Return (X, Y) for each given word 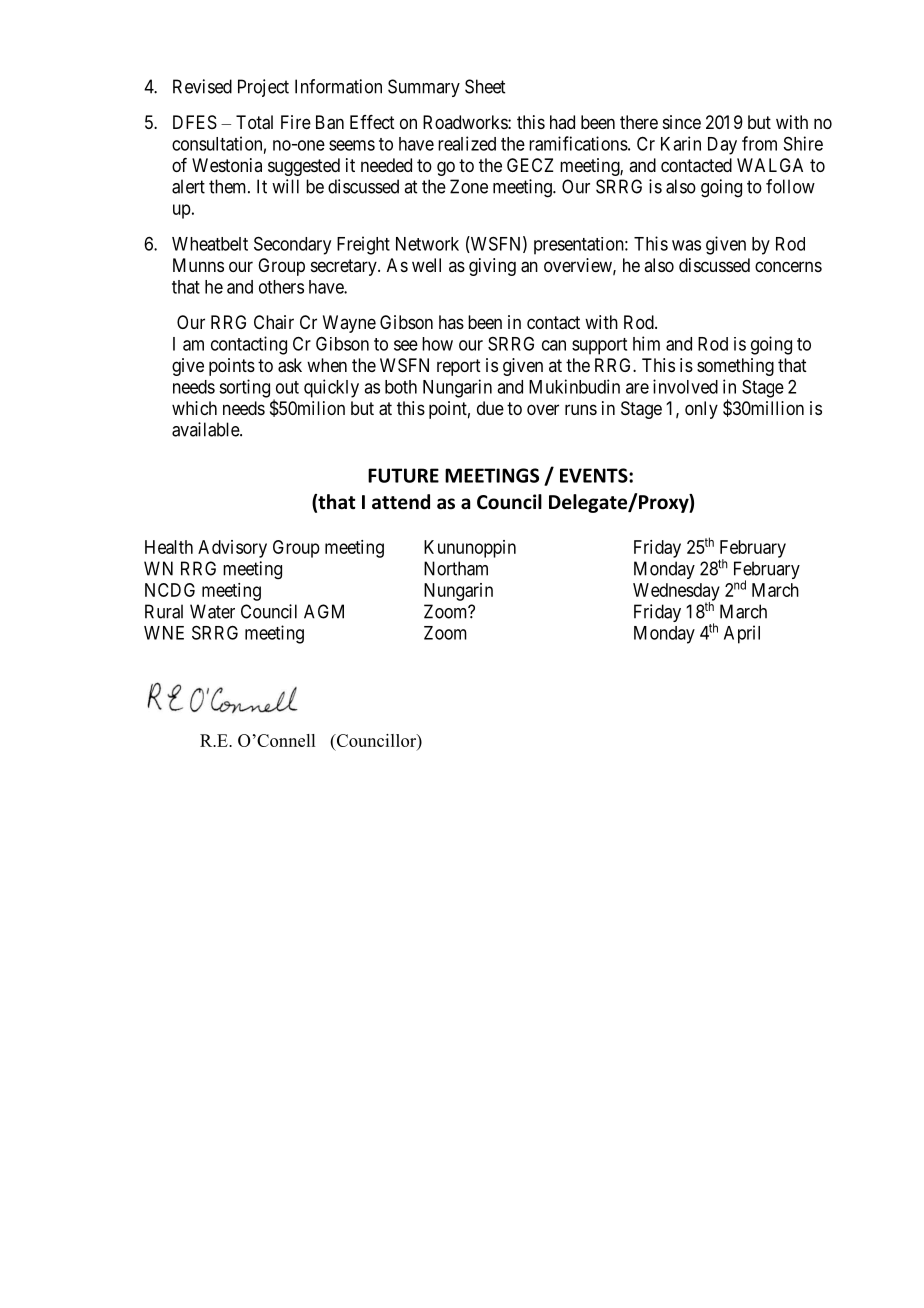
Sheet (485, 86)
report (459, 367)
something (735, 367)
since (682, 122)
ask (290, 365)
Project (263, 88)
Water (212, 611)
